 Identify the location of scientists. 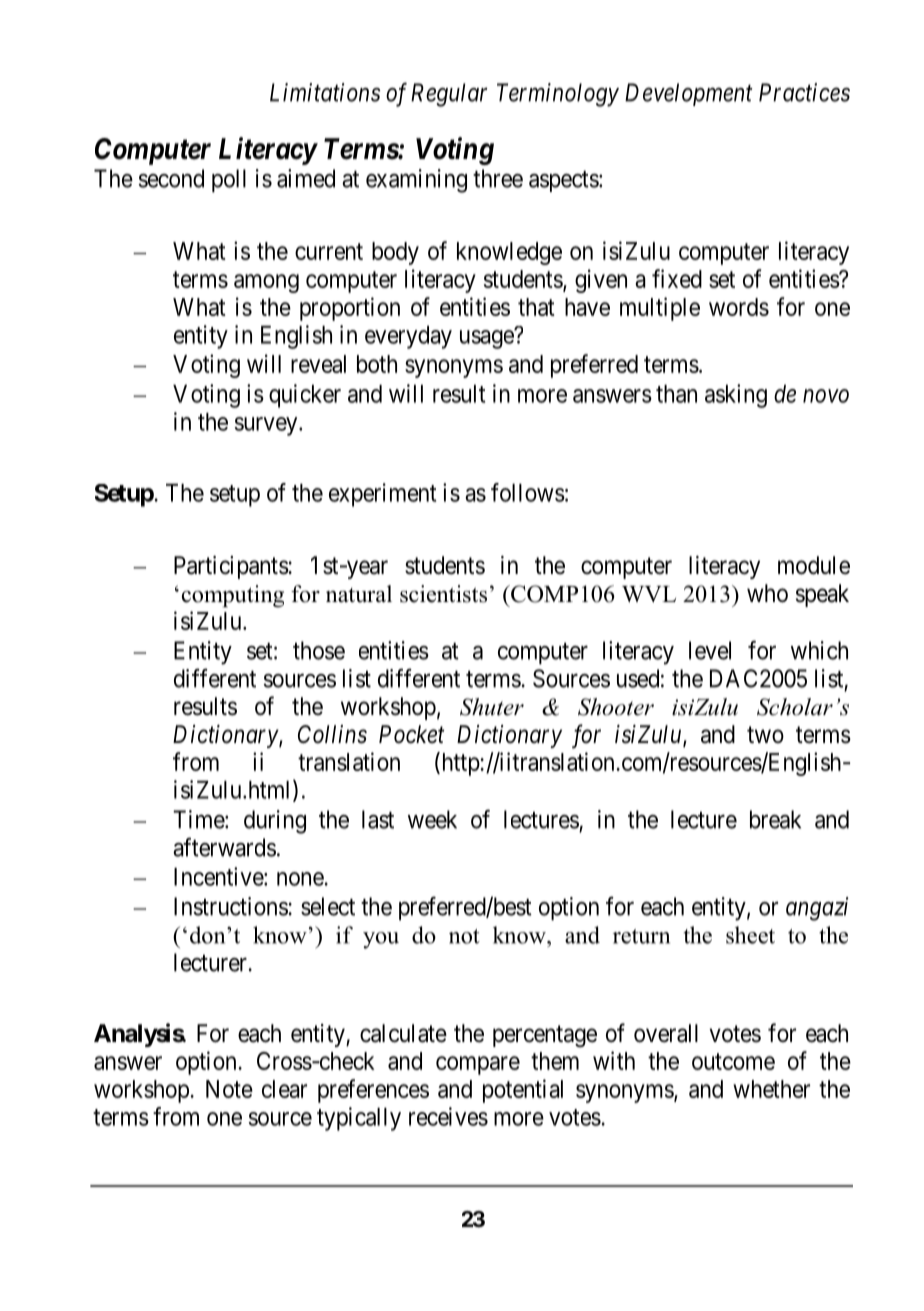
(443, 594).
